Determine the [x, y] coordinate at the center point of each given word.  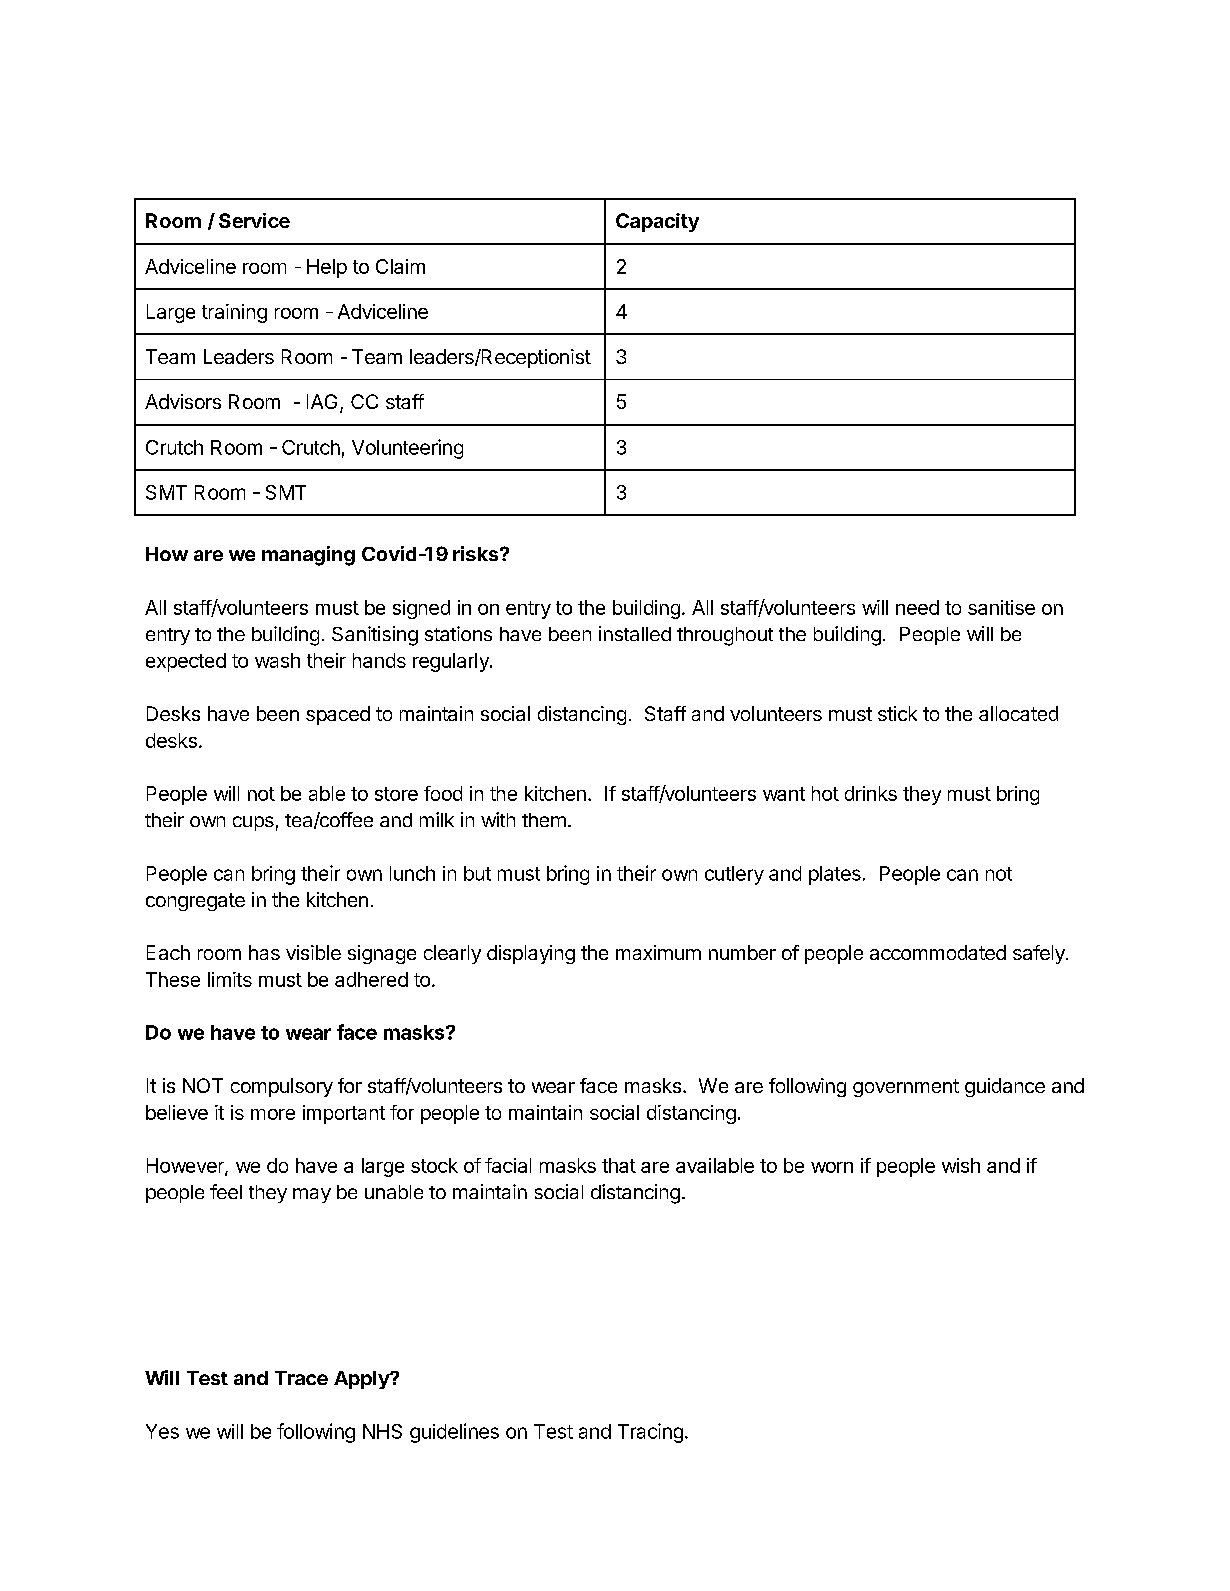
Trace [301, 1378]
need [917, 607]
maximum [658, 952]
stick [897, 713]
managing [308, 556]
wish [961, 1165]
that [619, 1165]
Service [254, 220]
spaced [338, 715]
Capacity [657, 222]
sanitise [1001, 607]
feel [226, 1191]
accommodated [938, 952]
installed [635, 633]
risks [477, 553]
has [264, 952]
